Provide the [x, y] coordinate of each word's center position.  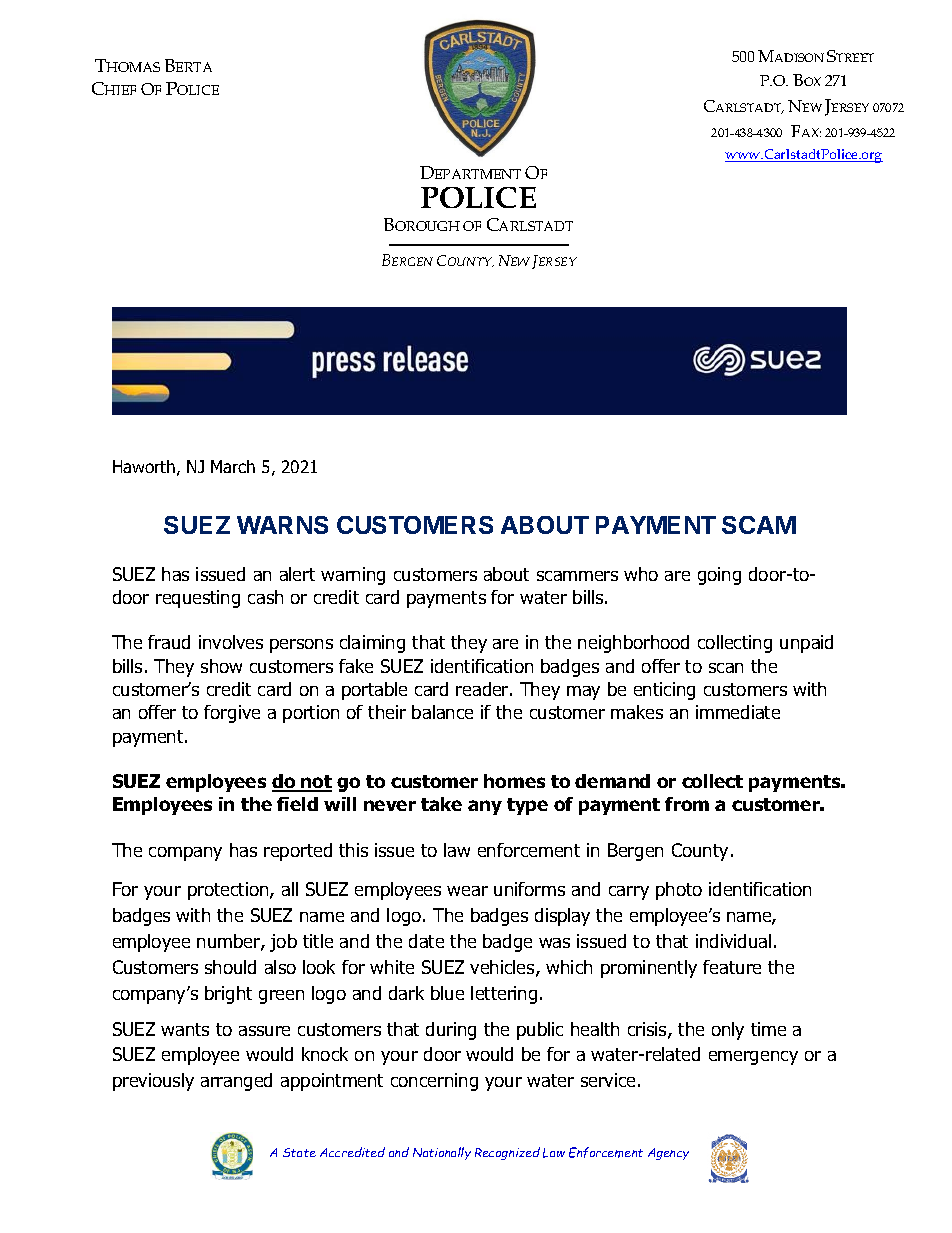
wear [467, 891]
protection [229, 891]
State [299, 1152]
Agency [668, 1154]
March [233, 466]
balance [442, 712]
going [719, 576]
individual [733, 941]
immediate [738, 712]
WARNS [282, 525]
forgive [232, 714]
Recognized [507, 1153]
